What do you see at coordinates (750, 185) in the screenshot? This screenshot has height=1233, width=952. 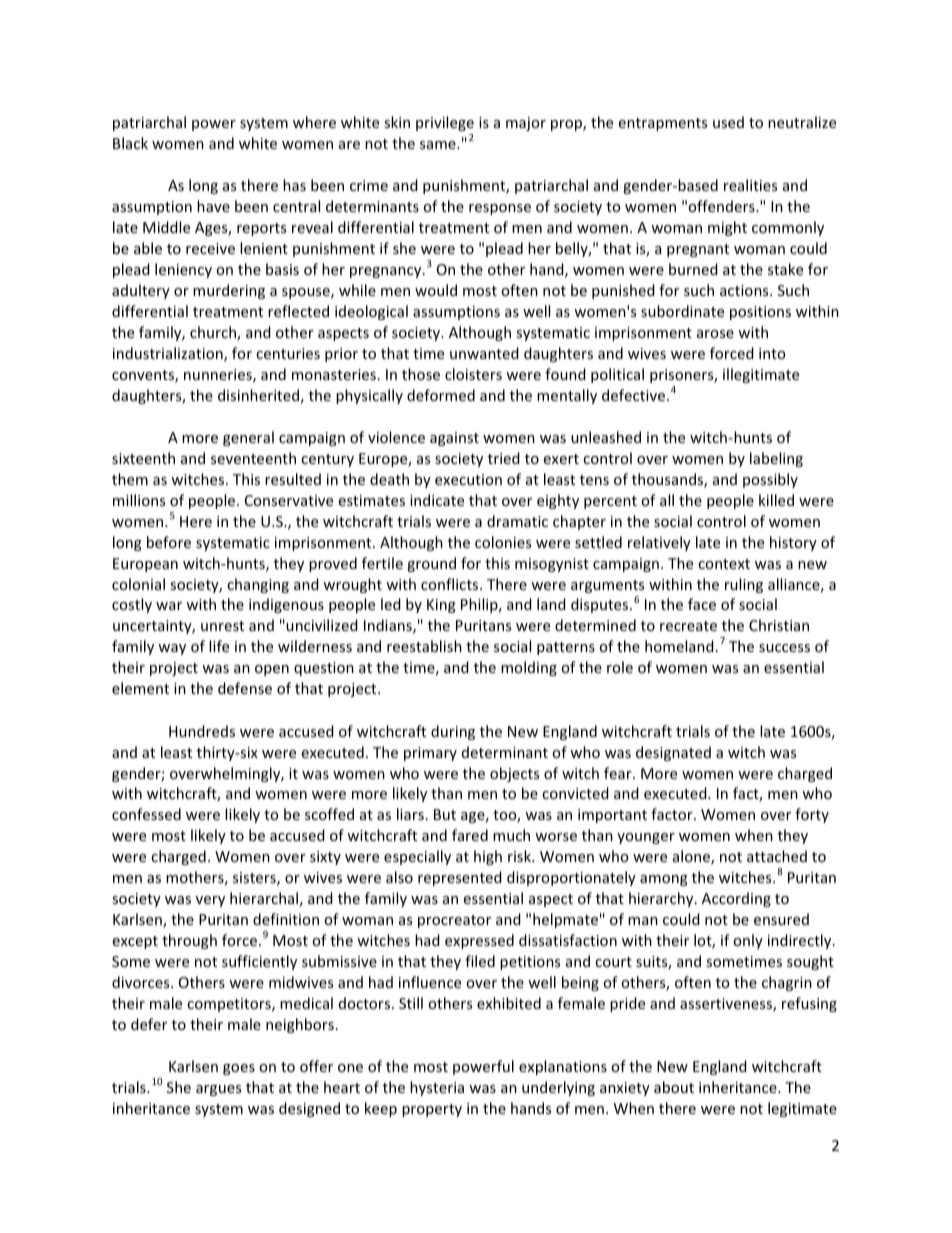 I see `realities` at bounding box center [750, 185].
